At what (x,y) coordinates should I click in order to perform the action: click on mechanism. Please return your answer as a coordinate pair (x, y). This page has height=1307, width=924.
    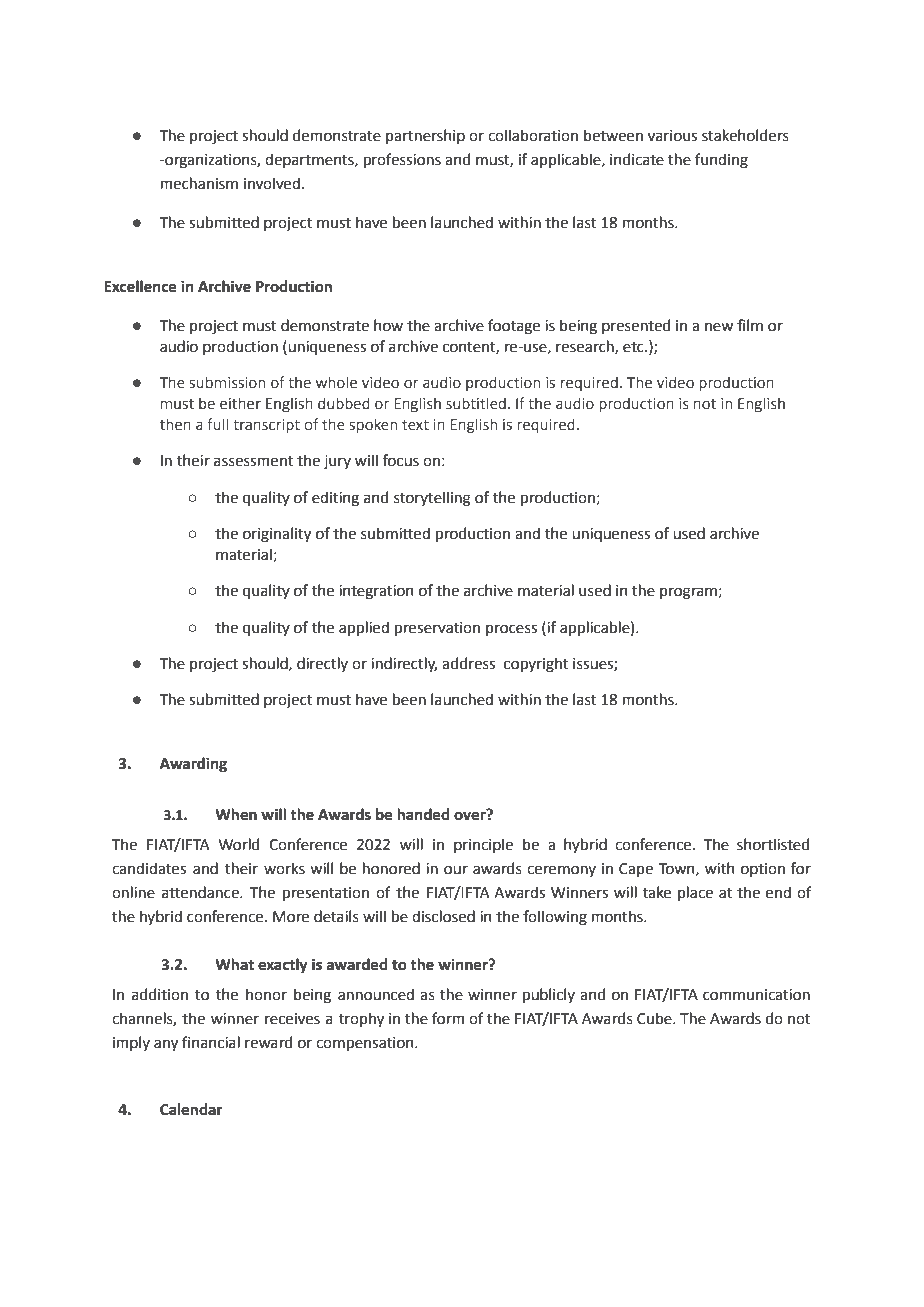
    Looking at the image, I should click on (199, 183).
